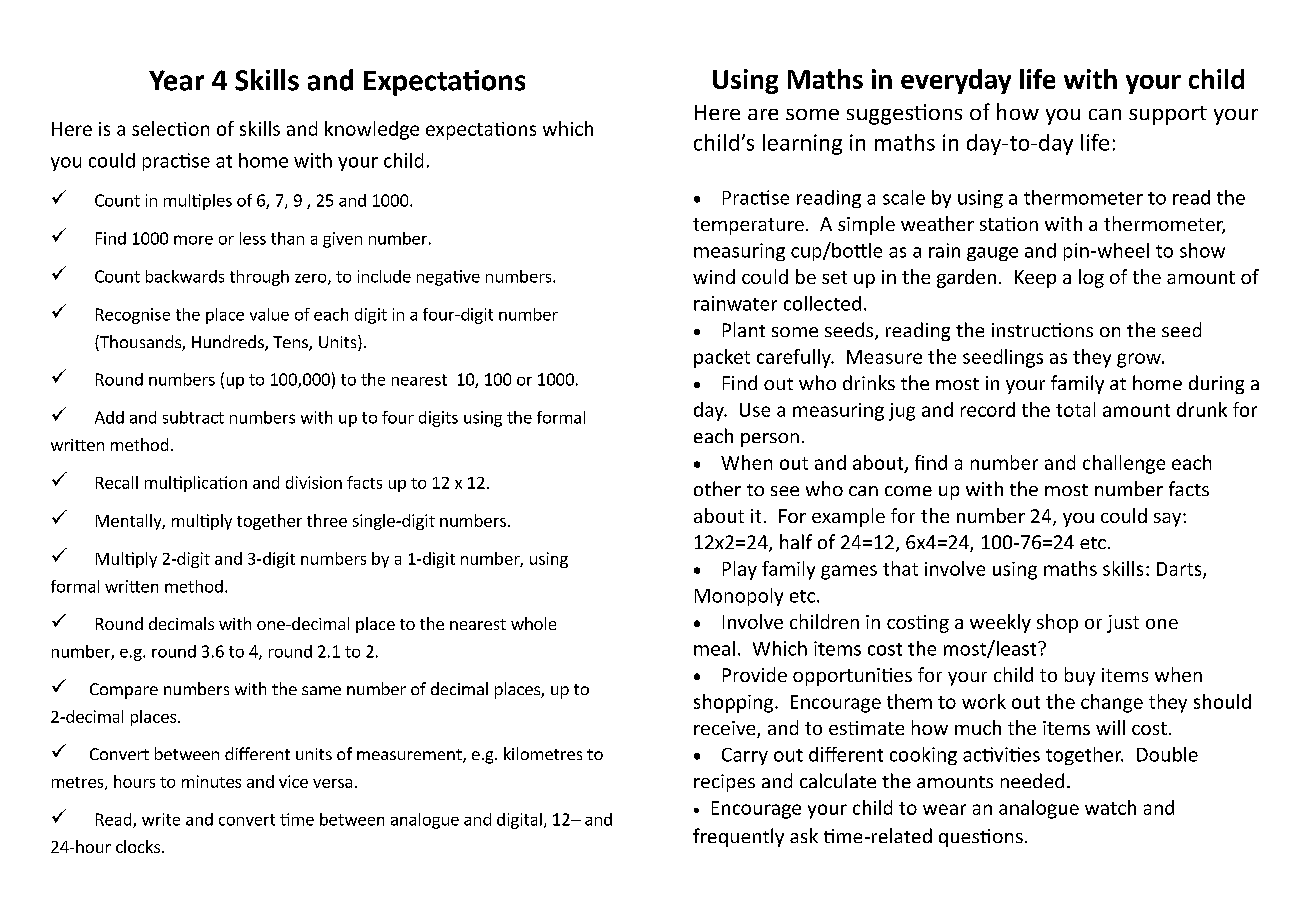 This document has width=1308, height=924. What do you see at coordinates (714, 648) in the document?
I see `meal` at bounding box center [714, 648].
